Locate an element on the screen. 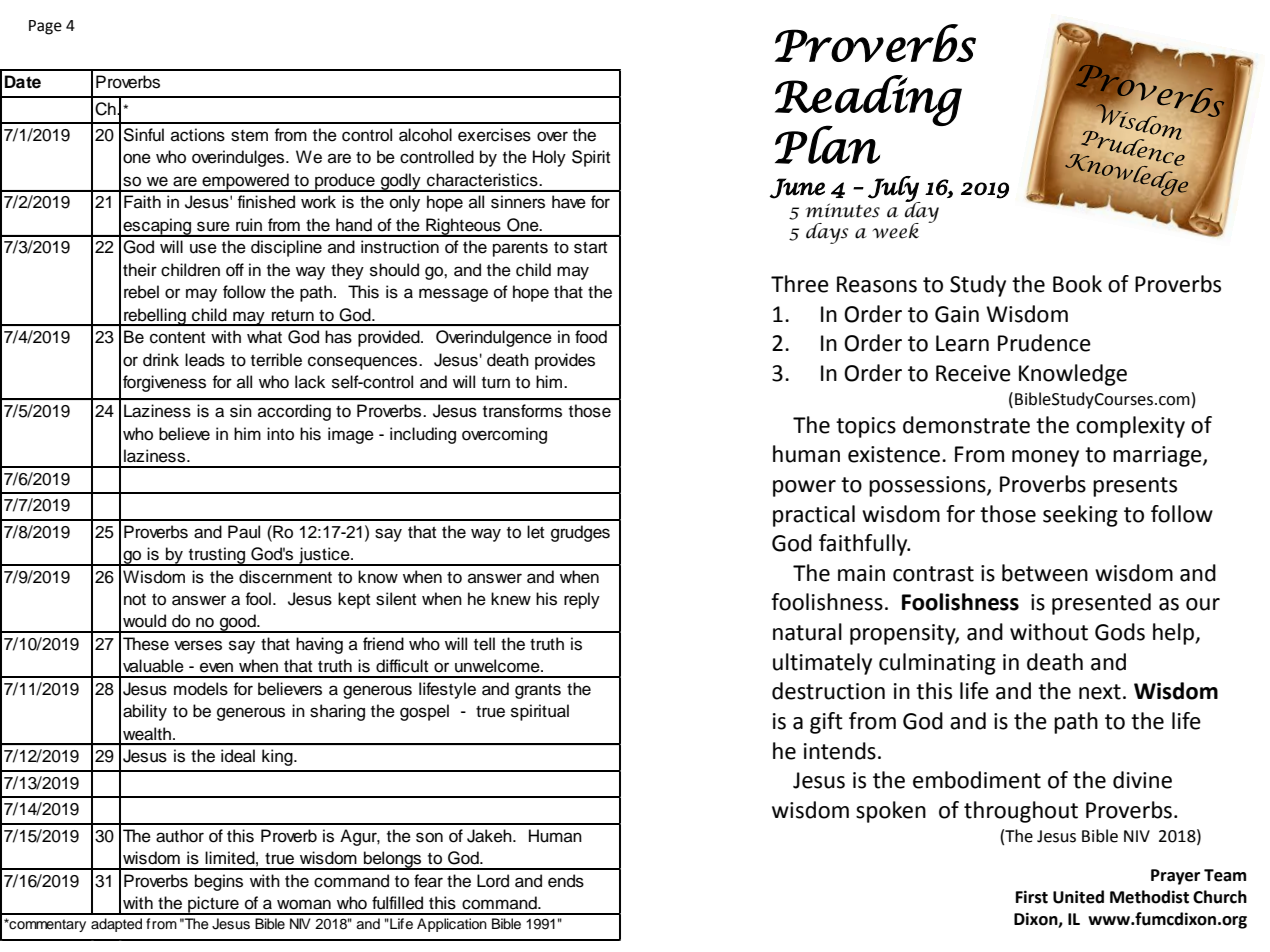 The image size is (1270, 952). money is located at coordinates (1045, 458).
